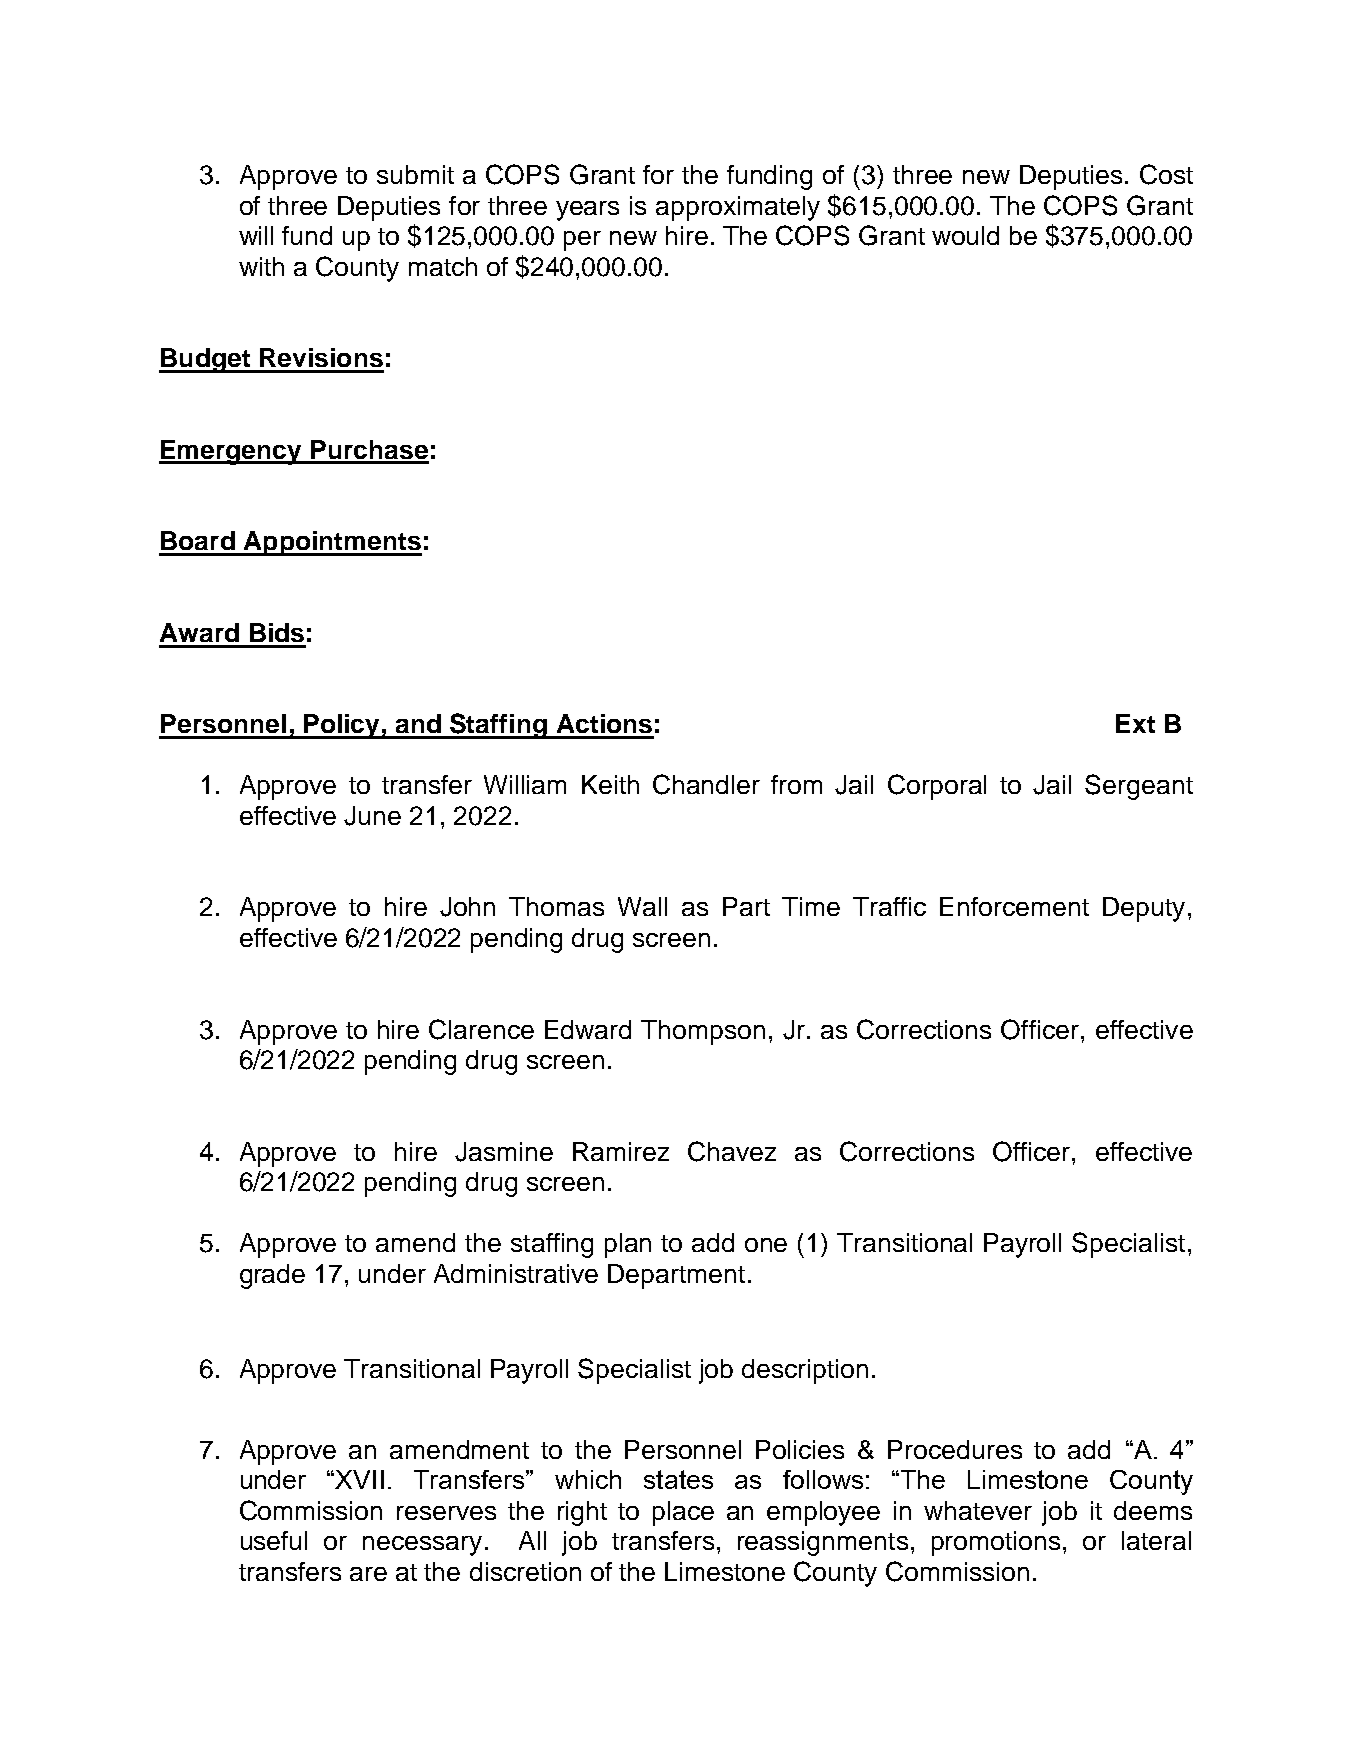  I want to click on Enforcement, so click(1014, 906).
